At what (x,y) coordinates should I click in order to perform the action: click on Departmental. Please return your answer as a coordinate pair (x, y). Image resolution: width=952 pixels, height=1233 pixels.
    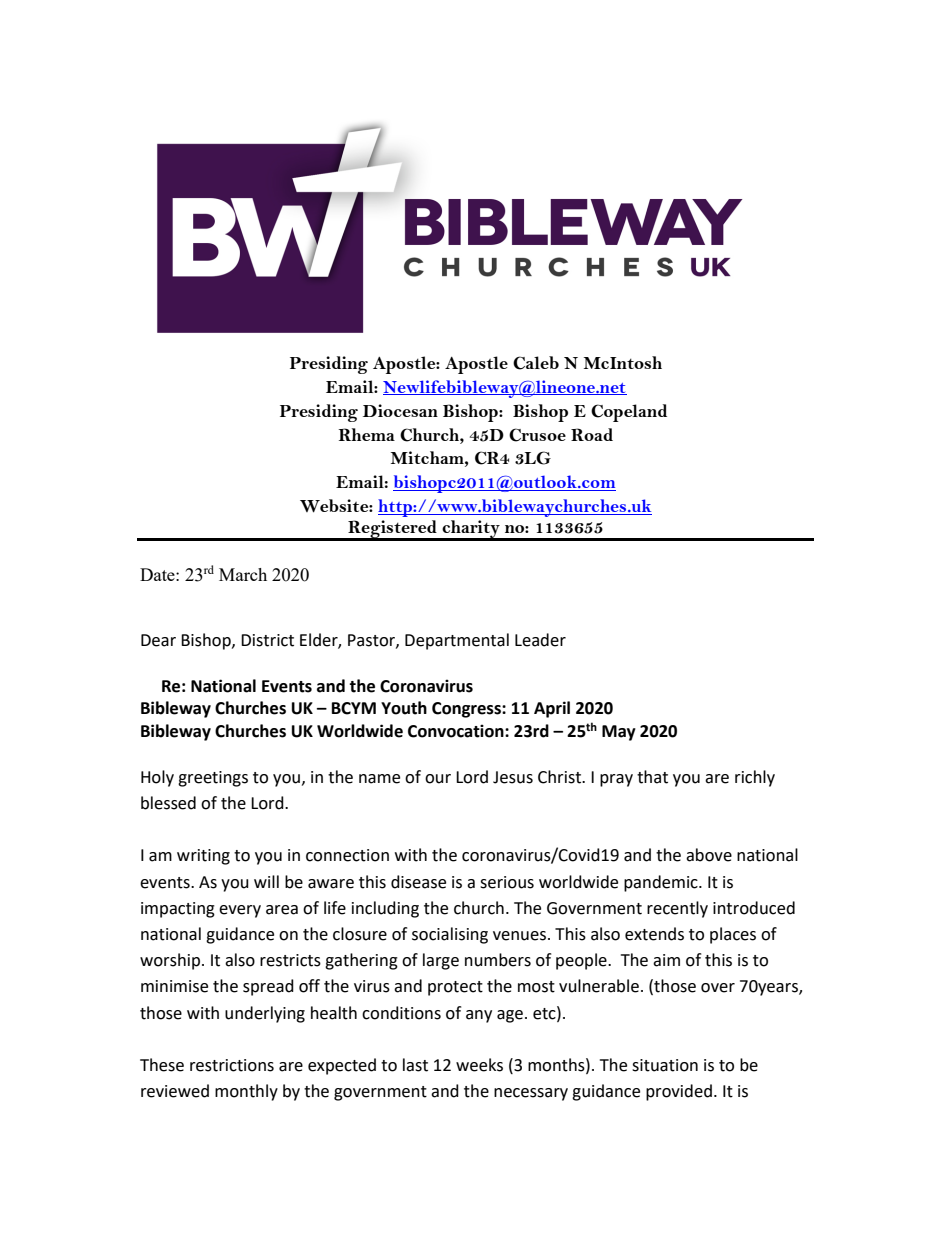
    Looking at the image, I should click on (457, 641).
